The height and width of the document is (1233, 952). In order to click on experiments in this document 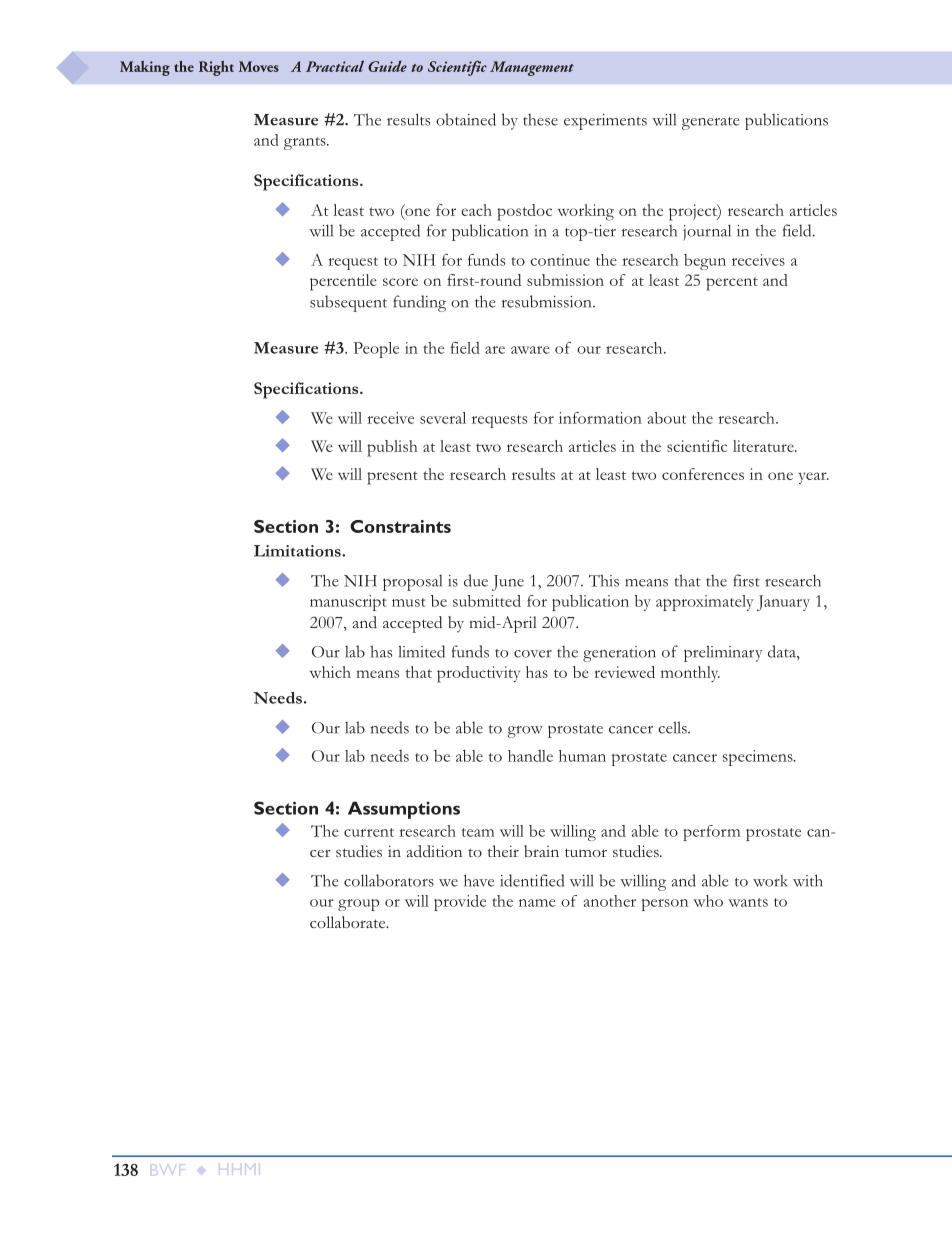, I will do `click(605, 122)`.
